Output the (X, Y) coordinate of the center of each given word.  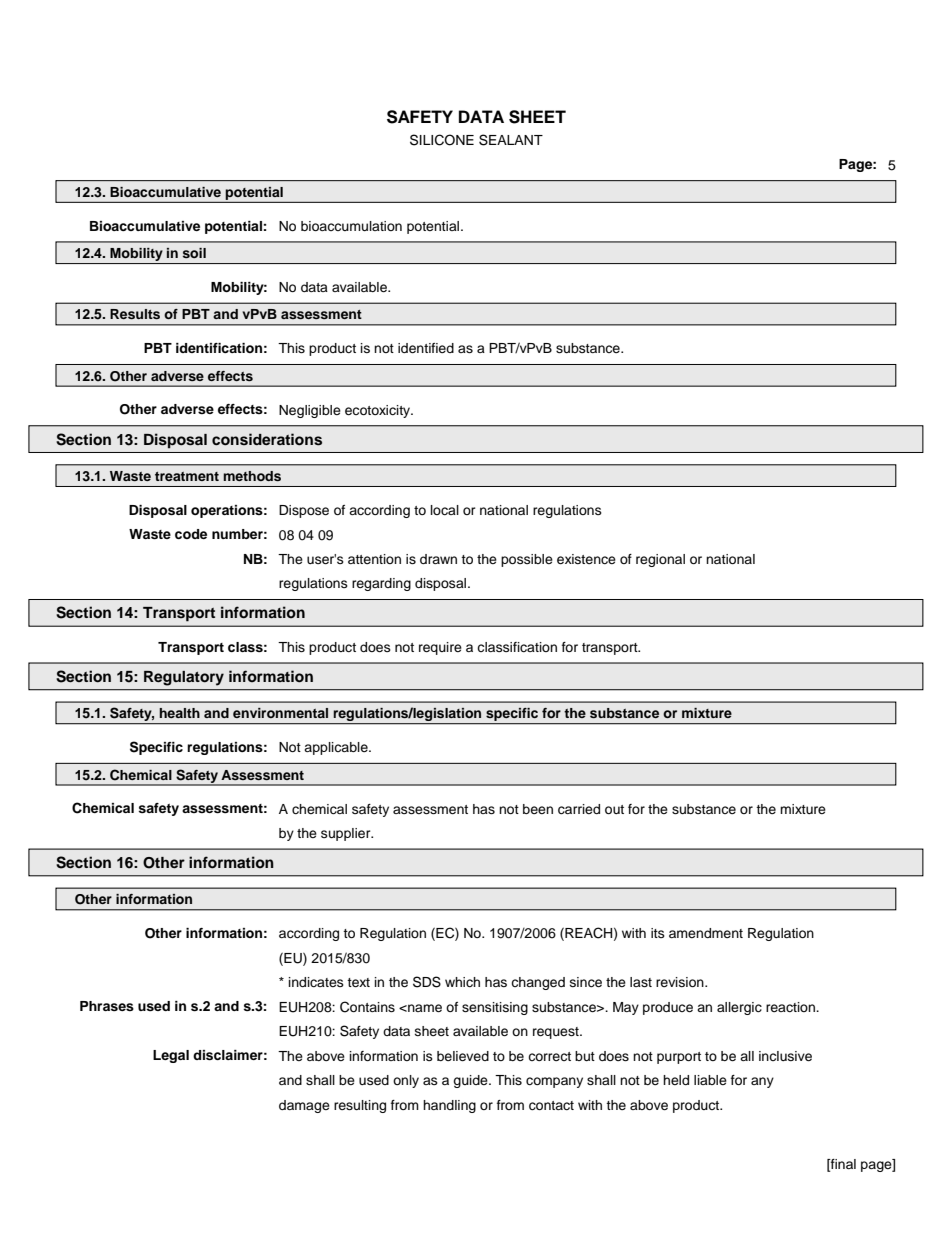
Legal (171, 1056)
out (614, 809)
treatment (187, 476)
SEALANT (511, 140)
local (445, 510)
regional (660, 560)
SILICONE (442, 140)
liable (710, 1080)
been (538, 809)
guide (471, 1081)
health (179, 713)
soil (194, 253)
